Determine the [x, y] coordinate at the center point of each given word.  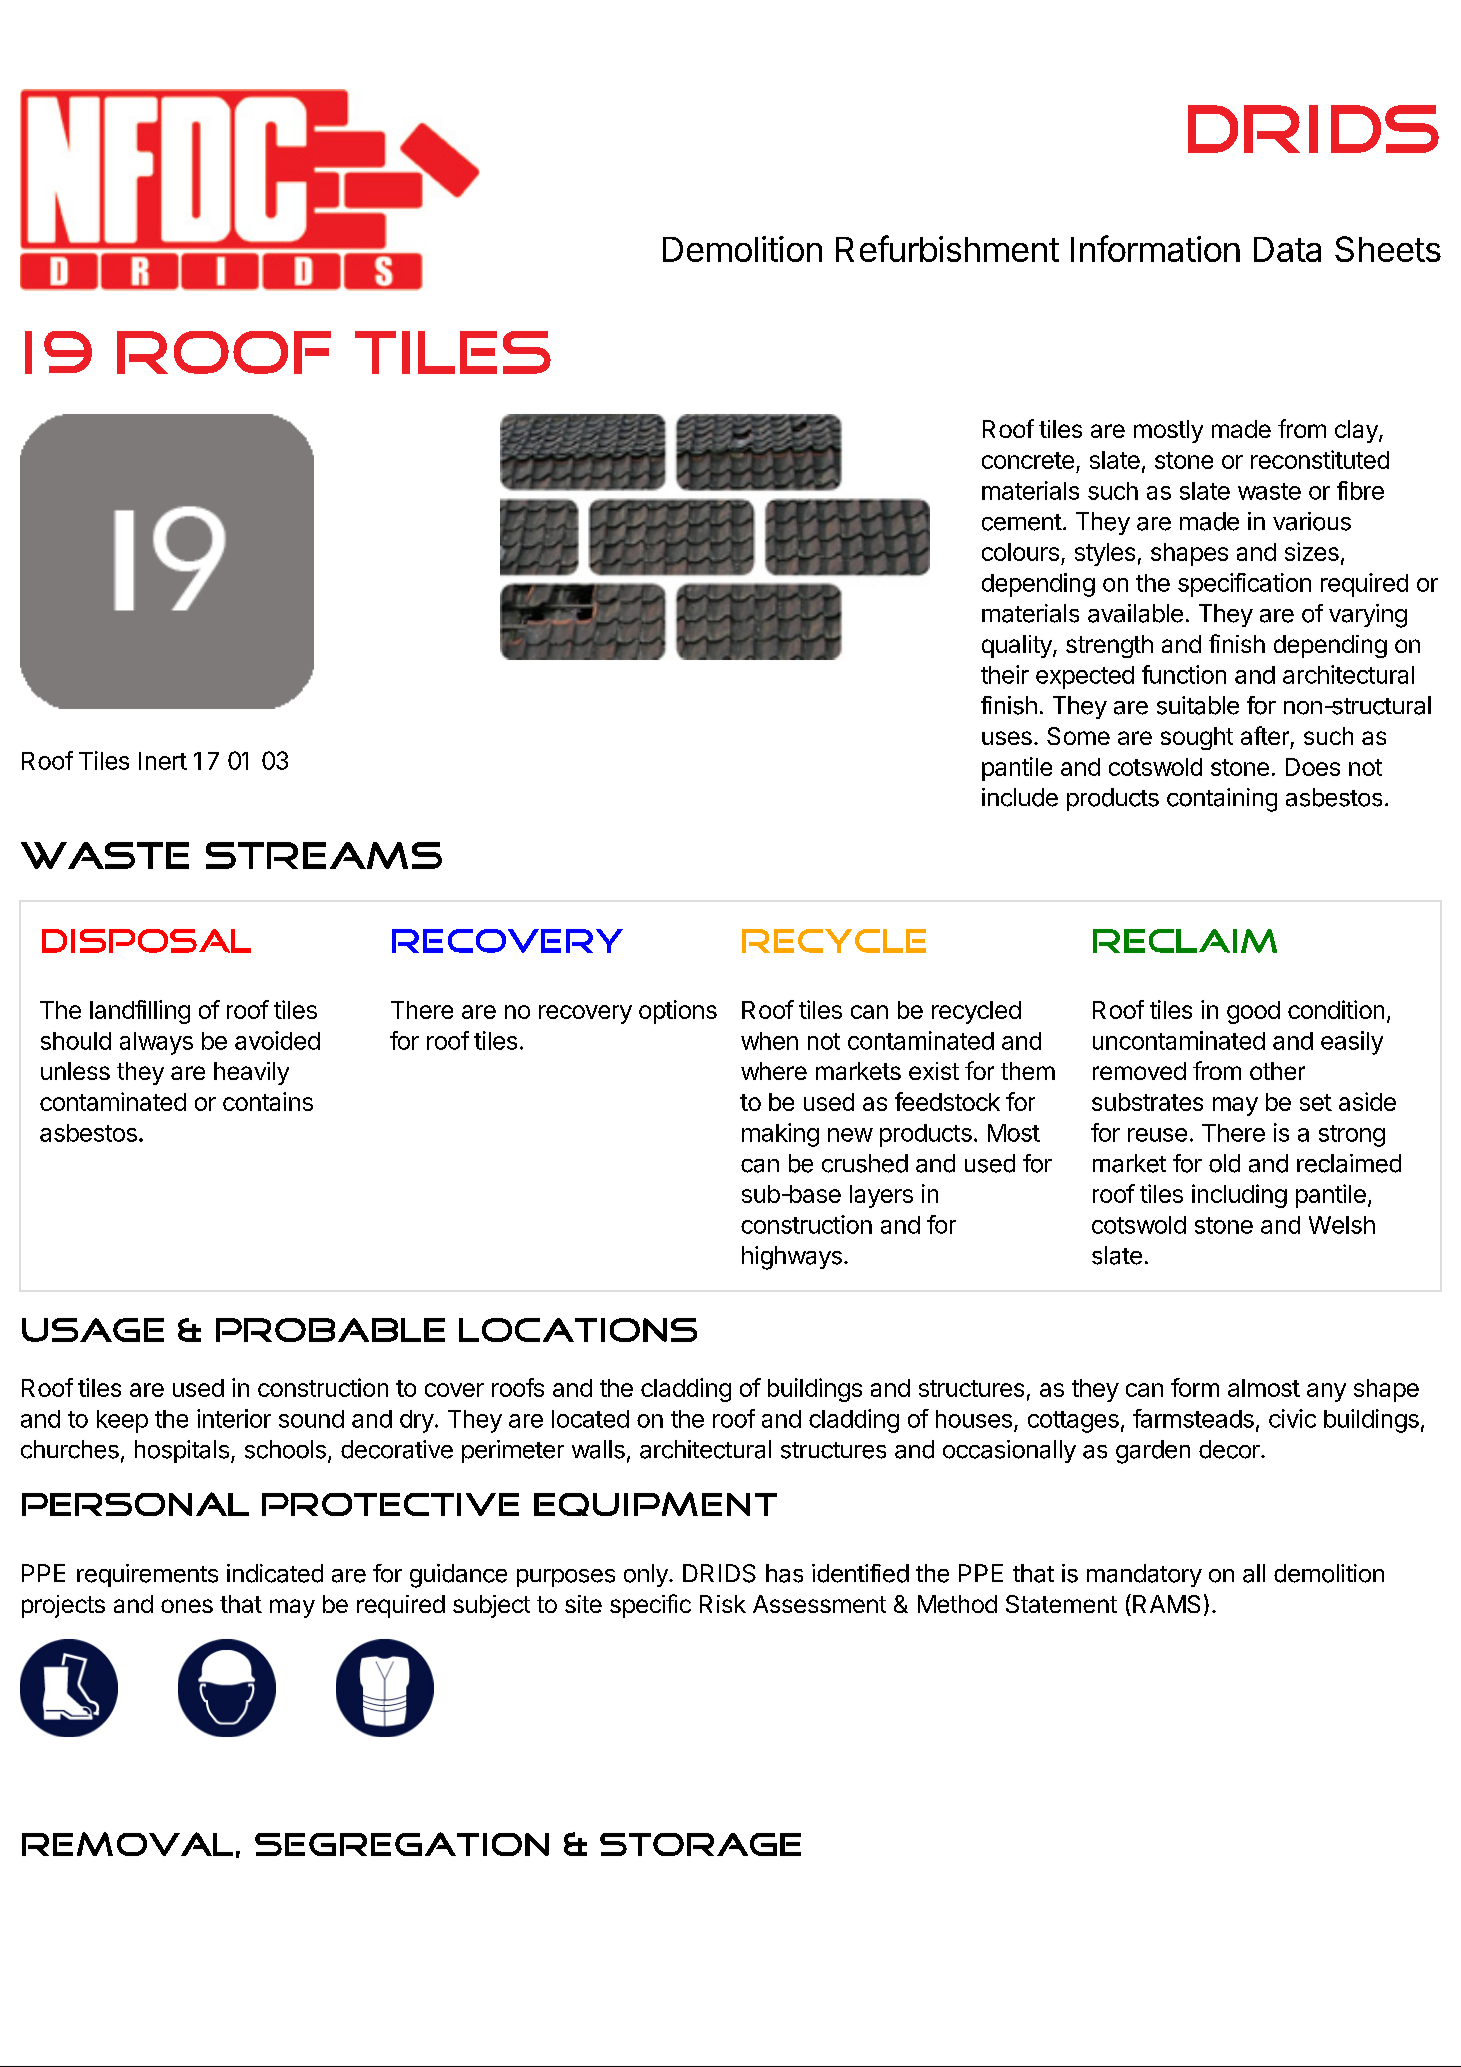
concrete [1028, 460]
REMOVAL [127, 1844]
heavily [251, 1073]
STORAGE [700, 1844]
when [769, 1041]
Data [1287, 249]
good [1253, 1012]
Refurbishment [947, 248]
